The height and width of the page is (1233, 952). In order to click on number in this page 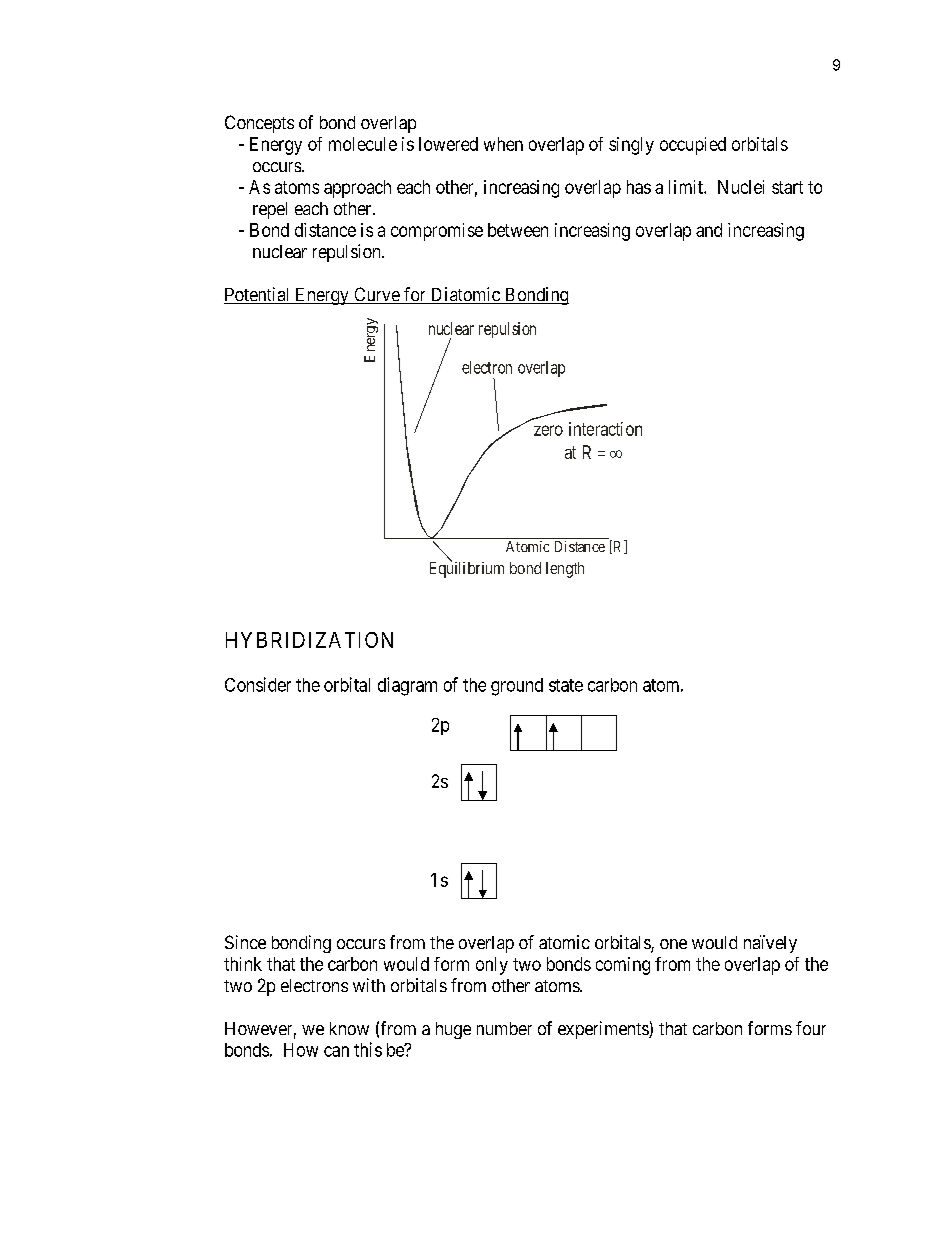, I will do `click(504, 1028)`.
